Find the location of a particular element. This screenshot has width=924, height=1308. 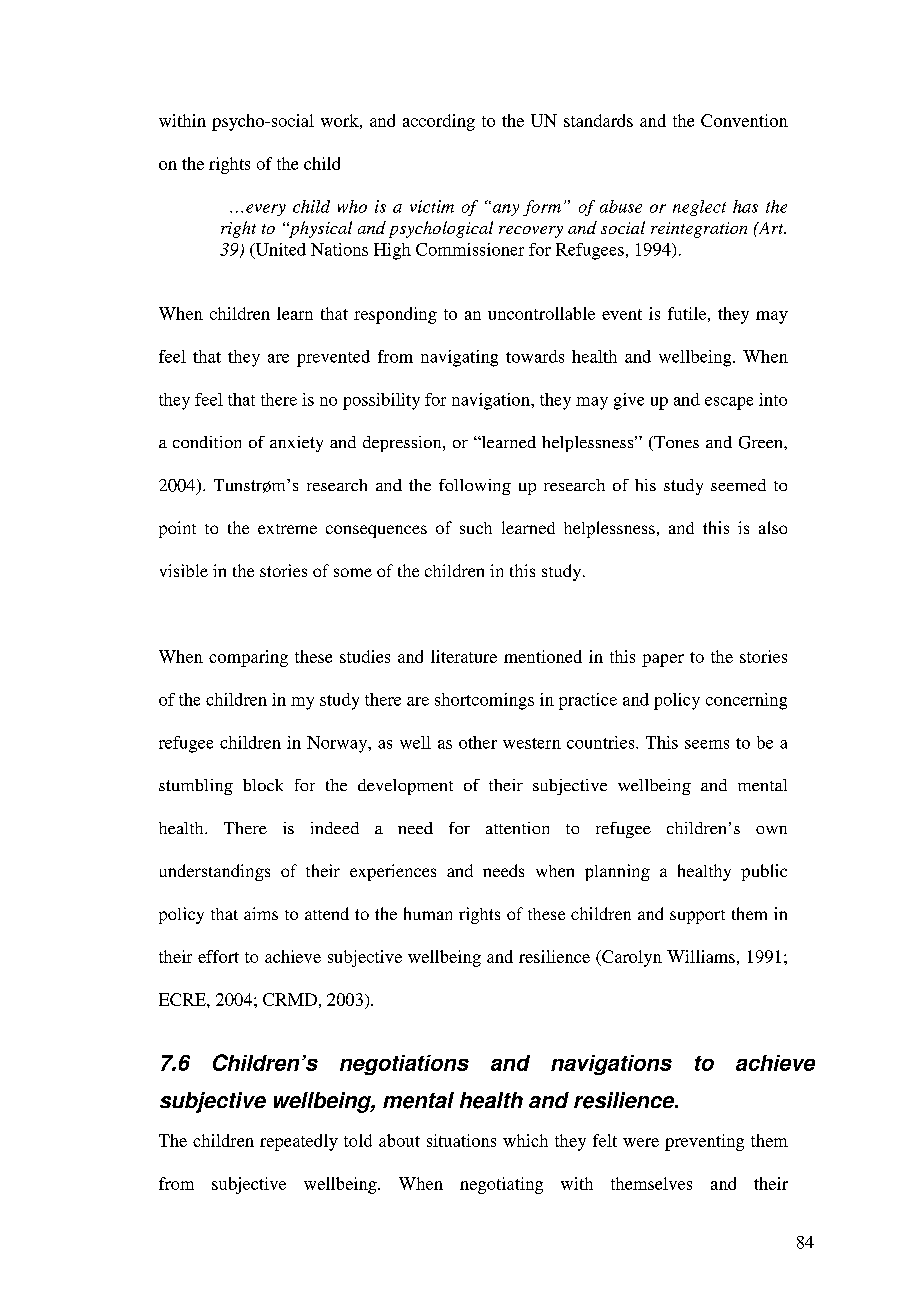

paper is located at coordinates (663, 660).
